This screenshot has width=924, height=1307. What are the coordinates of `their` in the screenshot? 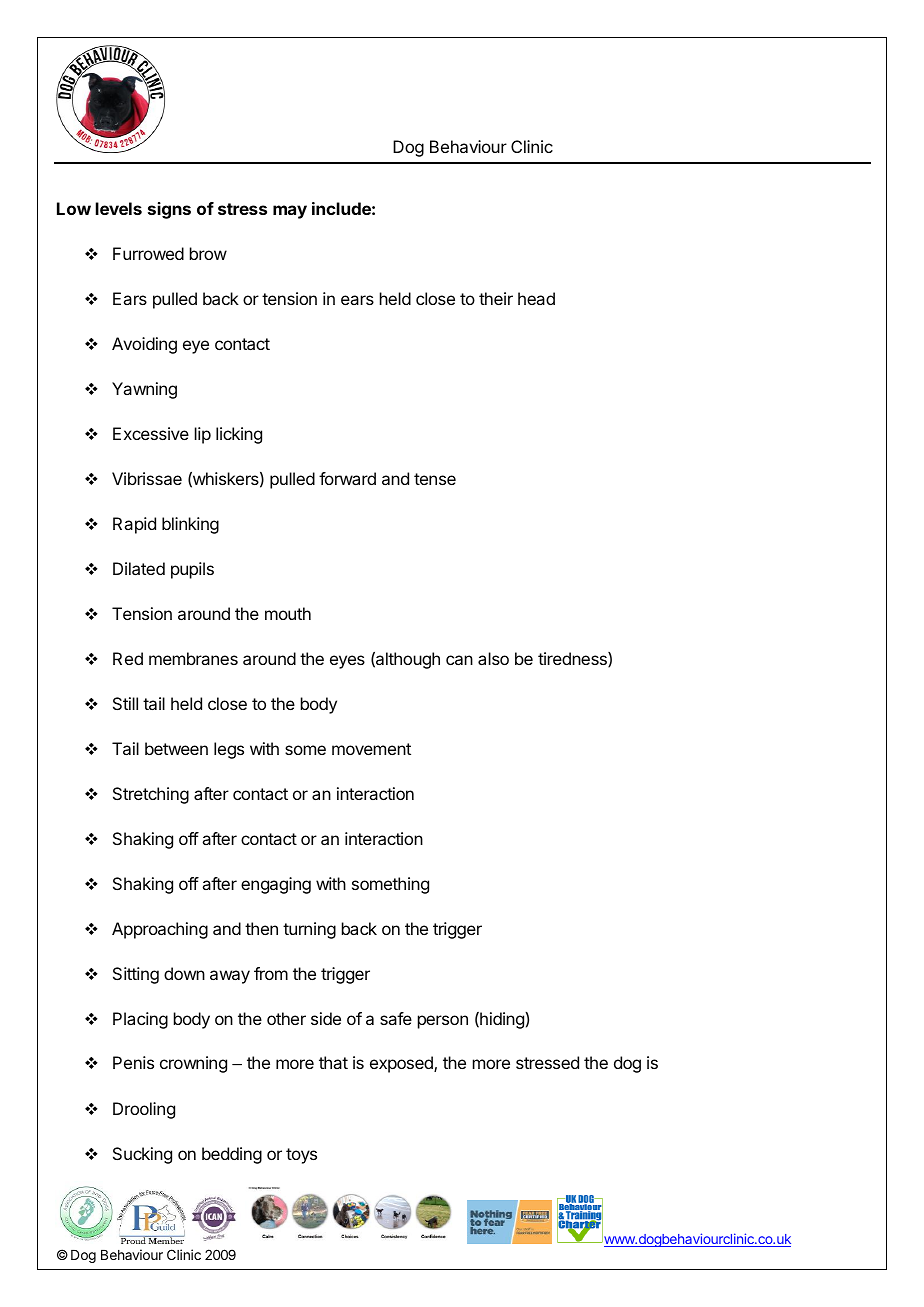 It's located at (496, 298).
